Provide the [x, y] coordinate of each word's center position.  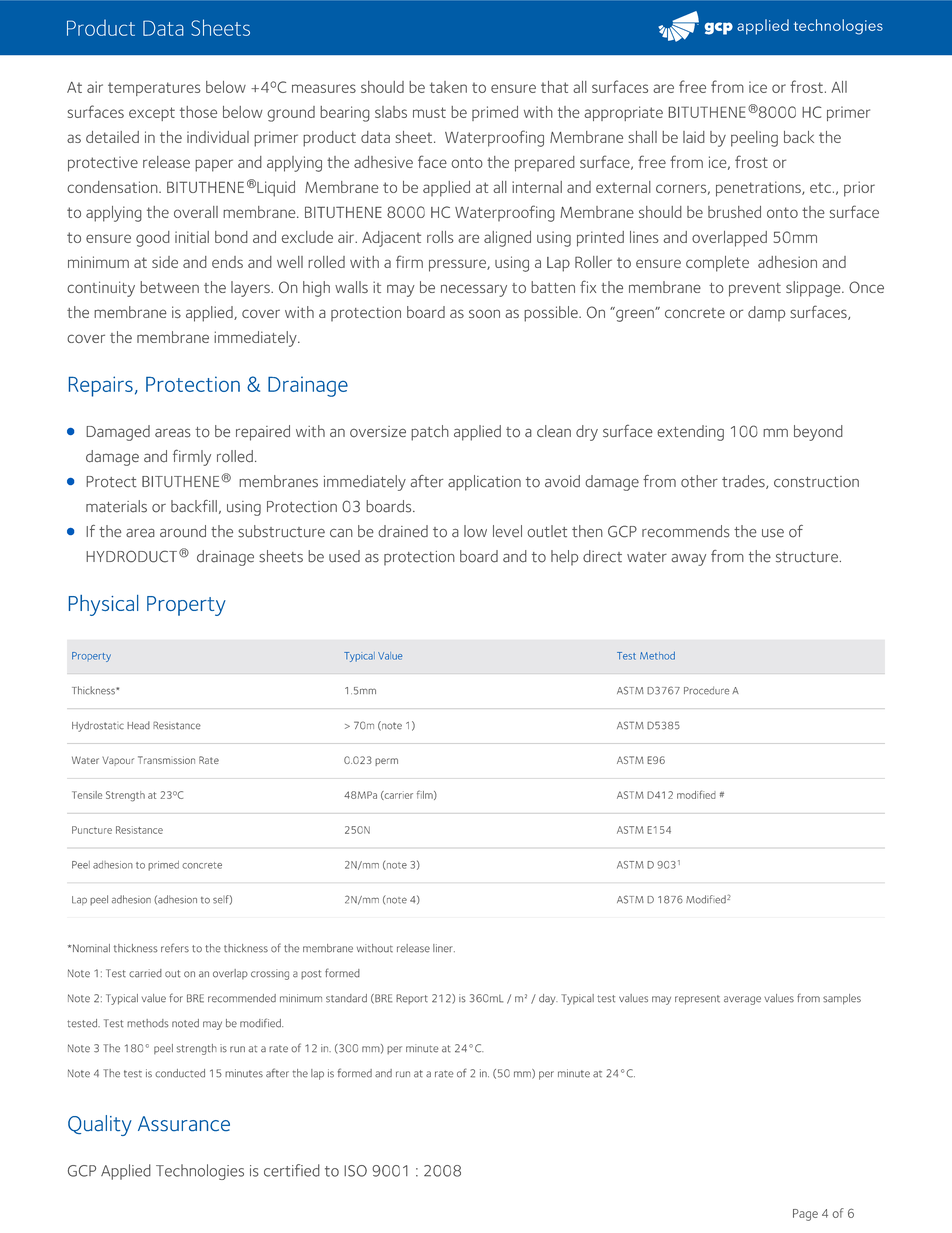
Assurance [184, 1124]
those [198, 112]
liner [444, 948]
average [742, 1000]
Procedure [706, 690]
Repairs [101, 386]
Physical [103, 605]
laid [694, 137]
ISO [355, 1171]
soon [484, 313]
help [564, 558]
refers [175, 948]
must [429, 112]
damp [766, 314]
